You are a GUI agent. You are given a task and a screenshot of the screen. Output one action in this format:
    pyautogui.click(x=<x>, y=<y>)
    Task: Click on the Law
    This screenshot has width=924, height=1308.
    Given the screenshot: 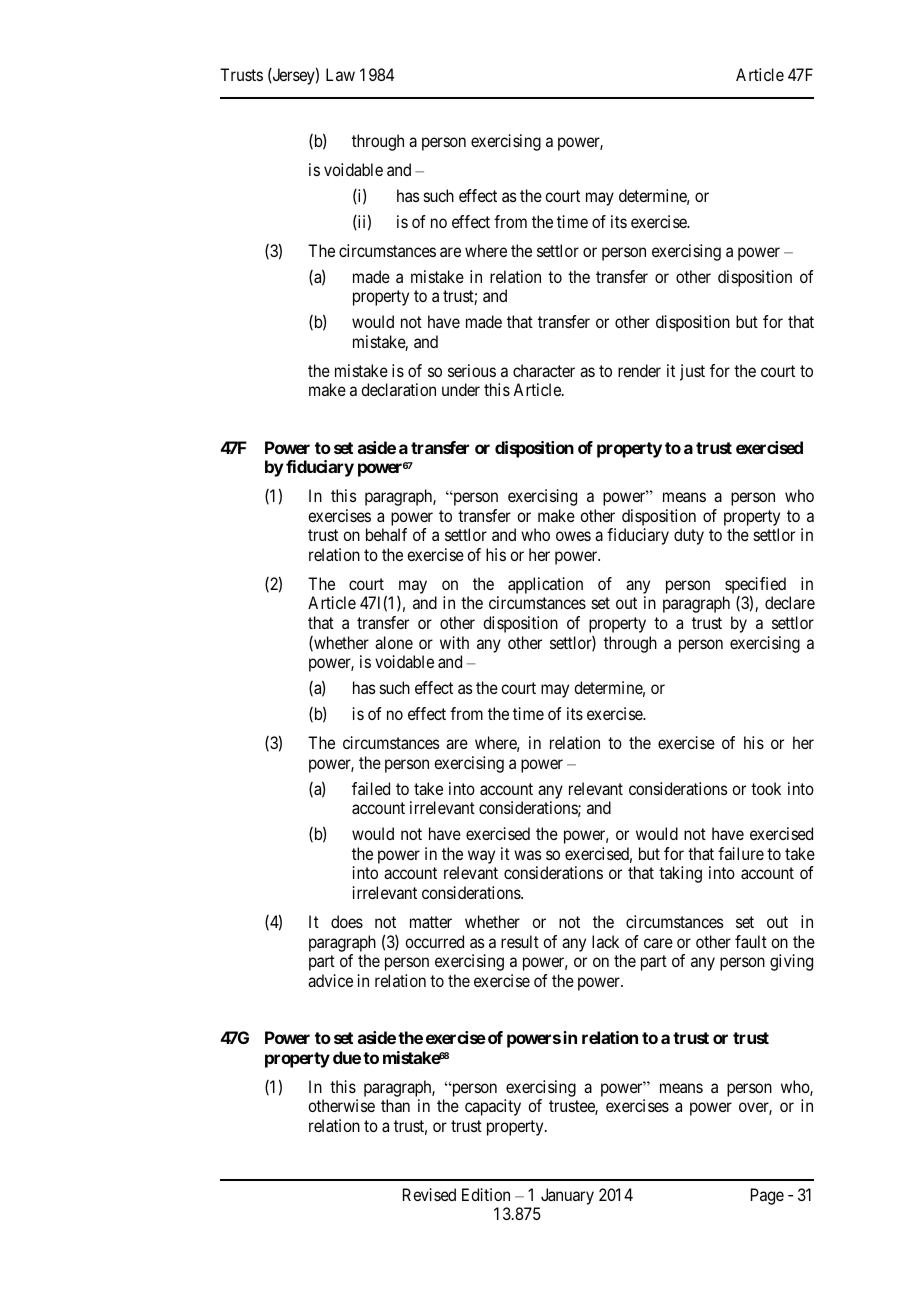 What is the action you would take?
    pyautogui.click(x=340, y=74)
